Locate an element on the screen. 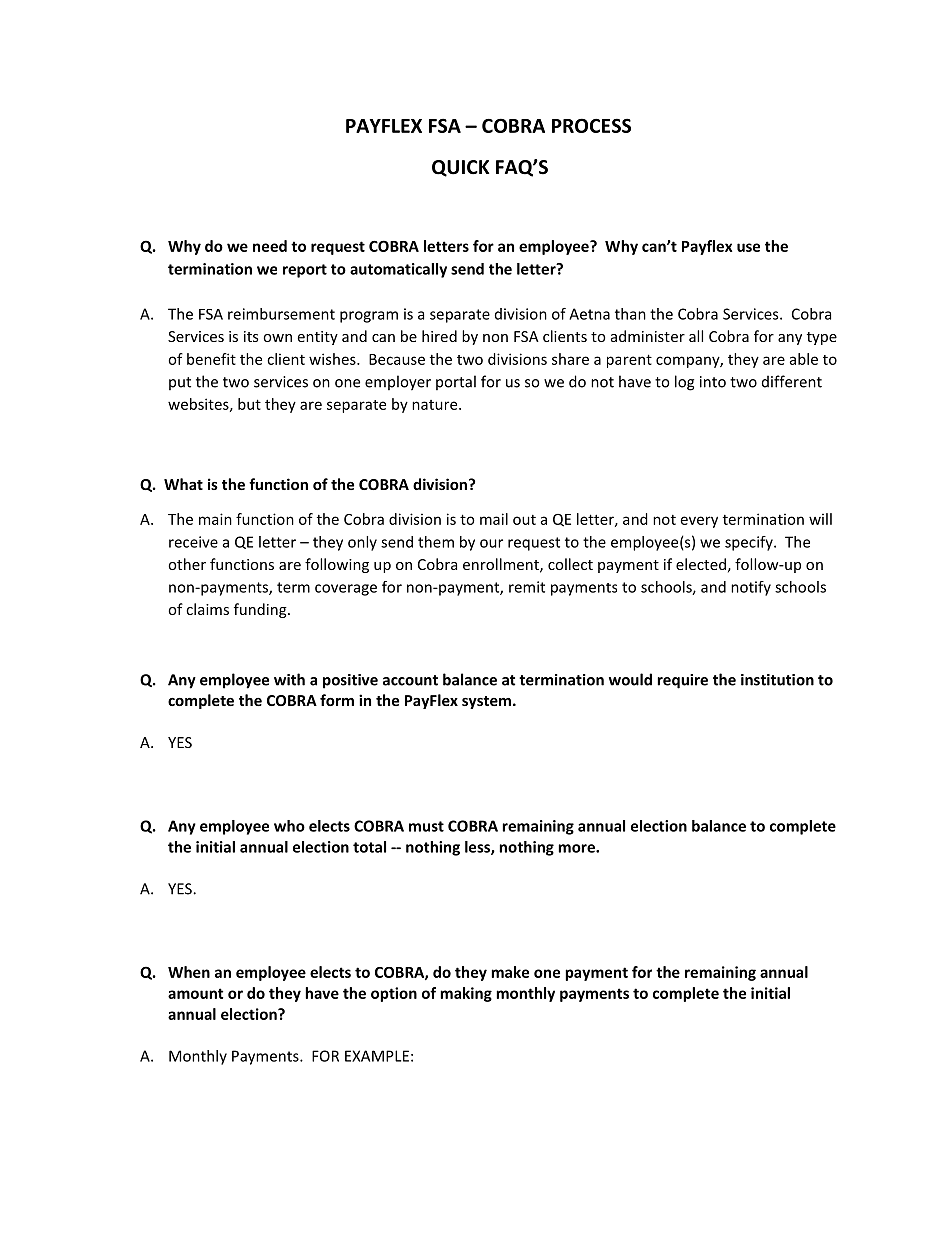 The width and height of the screenshot is (952, 1233). QUICK is located at coordinates (460, 168).
